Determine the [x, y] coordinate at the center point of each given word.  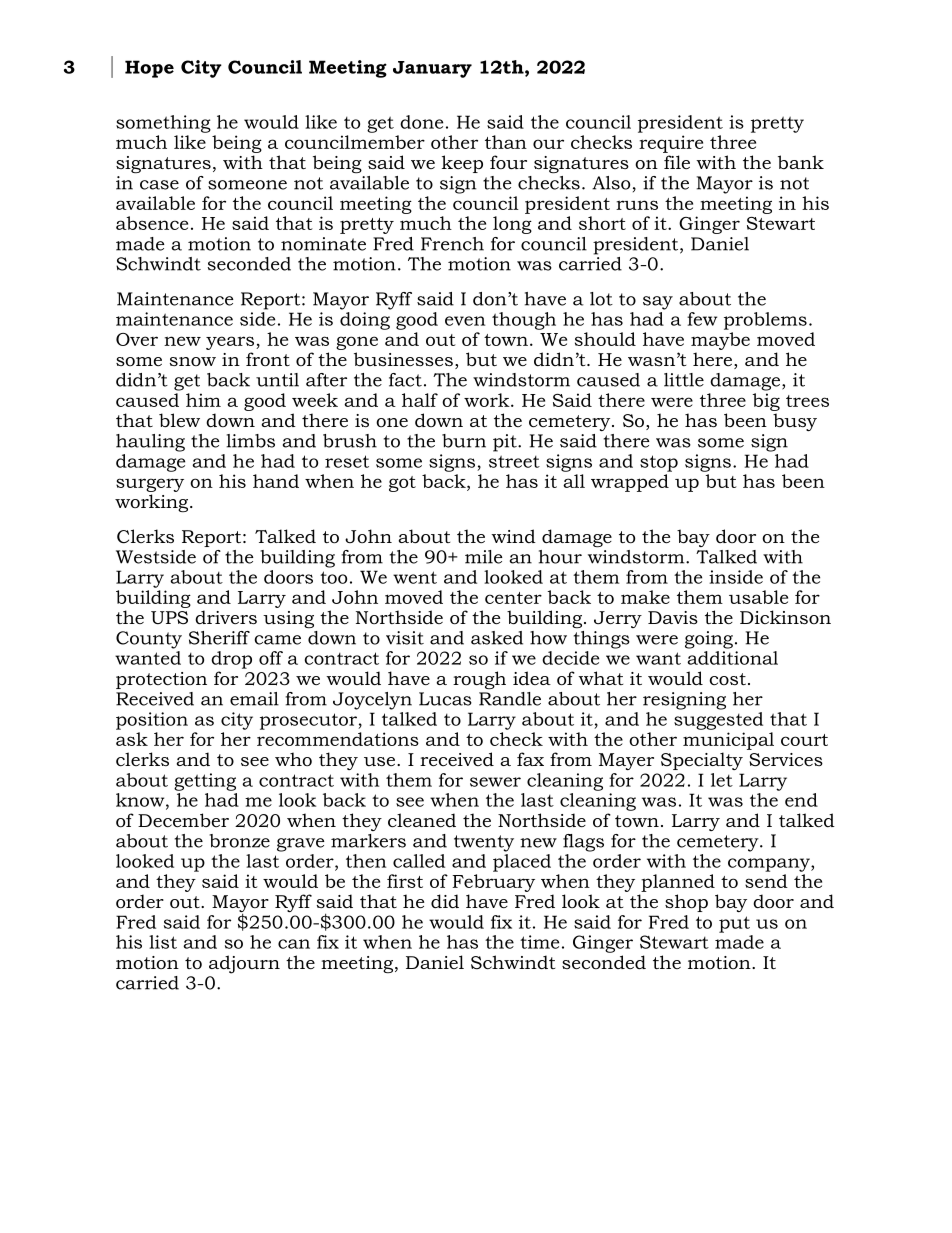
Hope [149, 69]
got [402, 484]
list [163, 942]
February [493, 883]
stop [659, 463]
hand [276, 481]
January [432, 69]
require [671, 144]
